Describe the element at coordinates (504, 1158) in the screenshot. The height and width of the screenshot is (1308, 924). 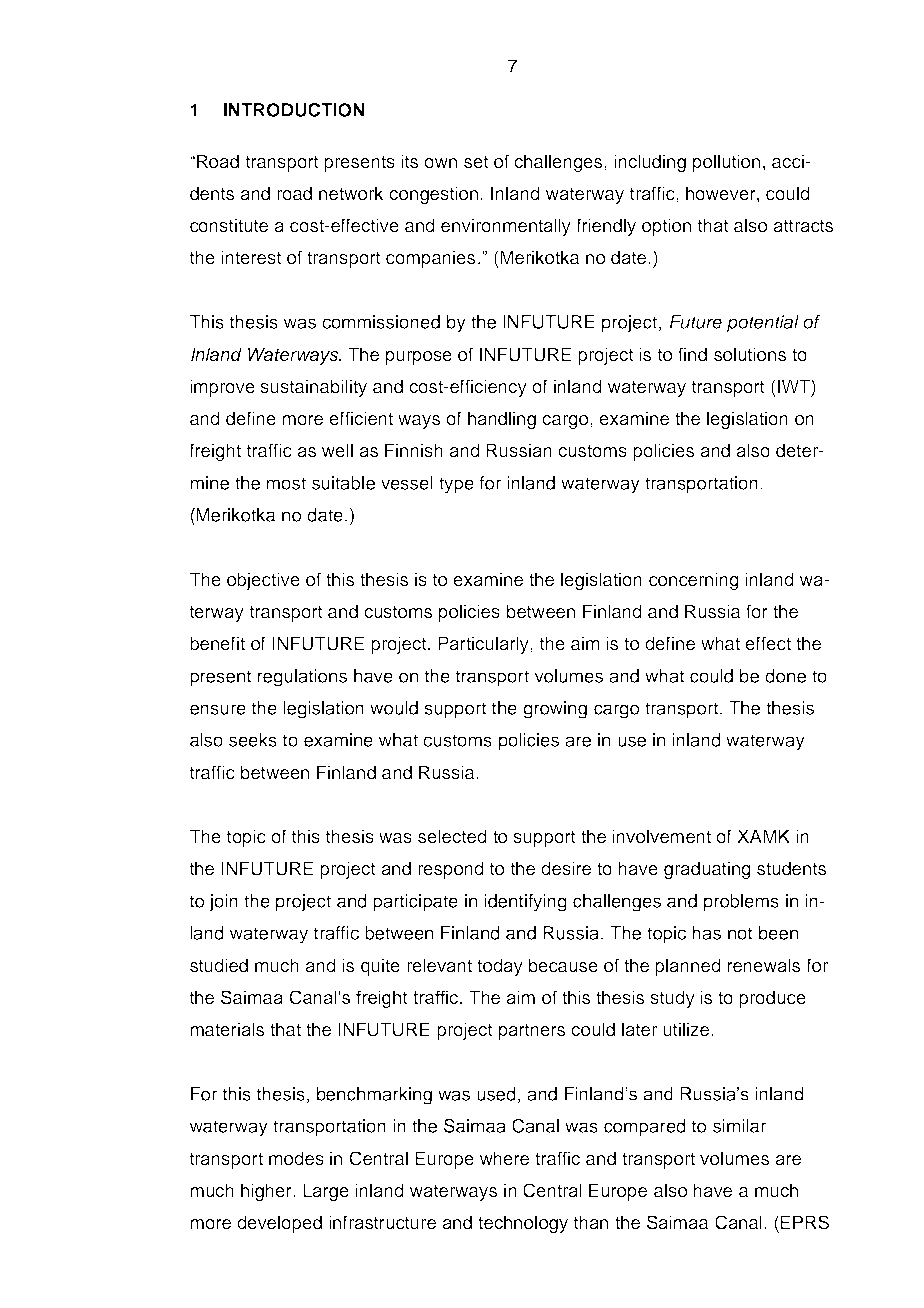
I see `where` at that location.
